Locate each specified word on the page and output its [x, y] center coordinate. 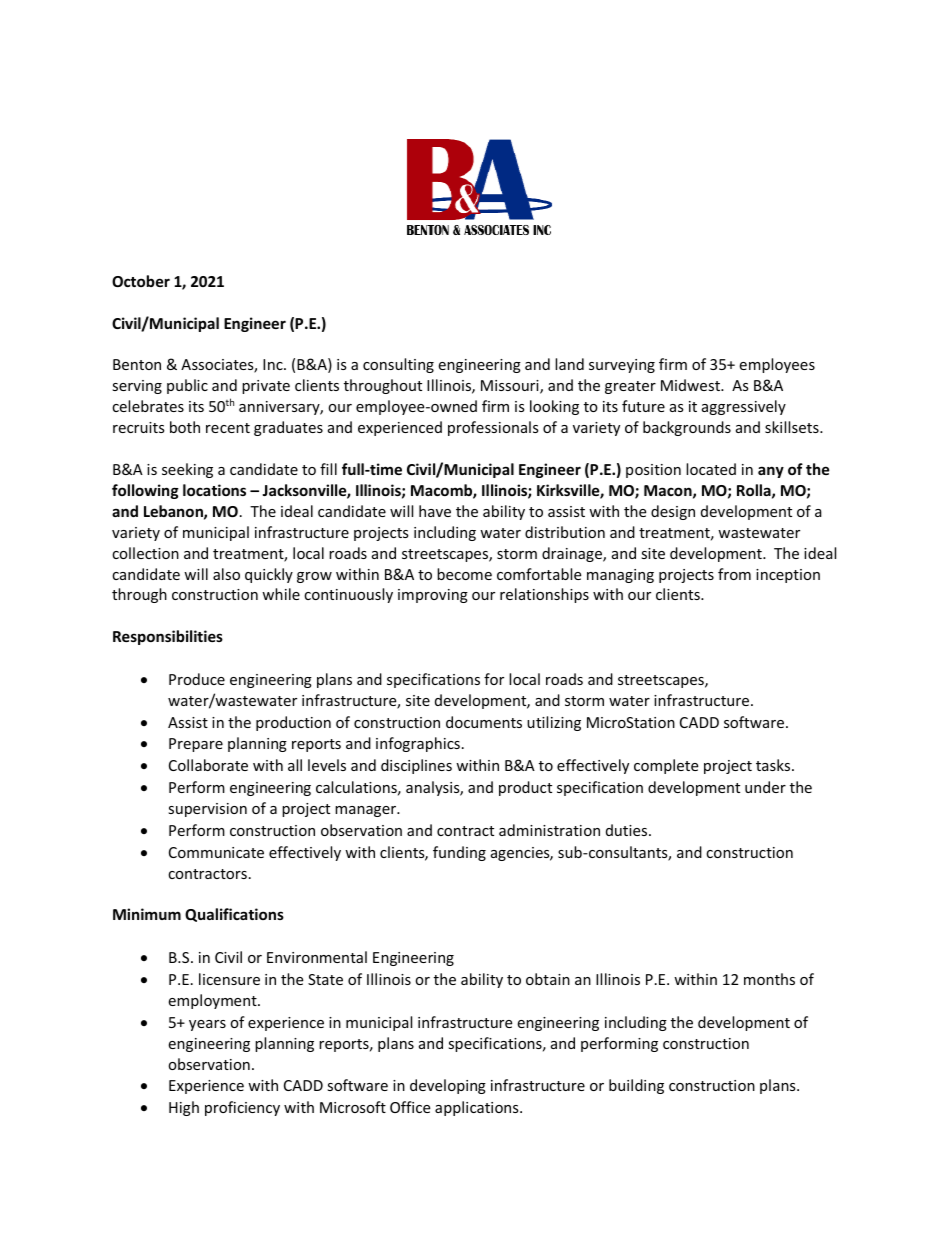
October [141, 281]
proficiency [242, 1108]
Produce [197, 679]
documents [484, 722]
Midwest [691, 385]
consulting [398, 365]
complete [666, 766]
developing [448, 1086]
